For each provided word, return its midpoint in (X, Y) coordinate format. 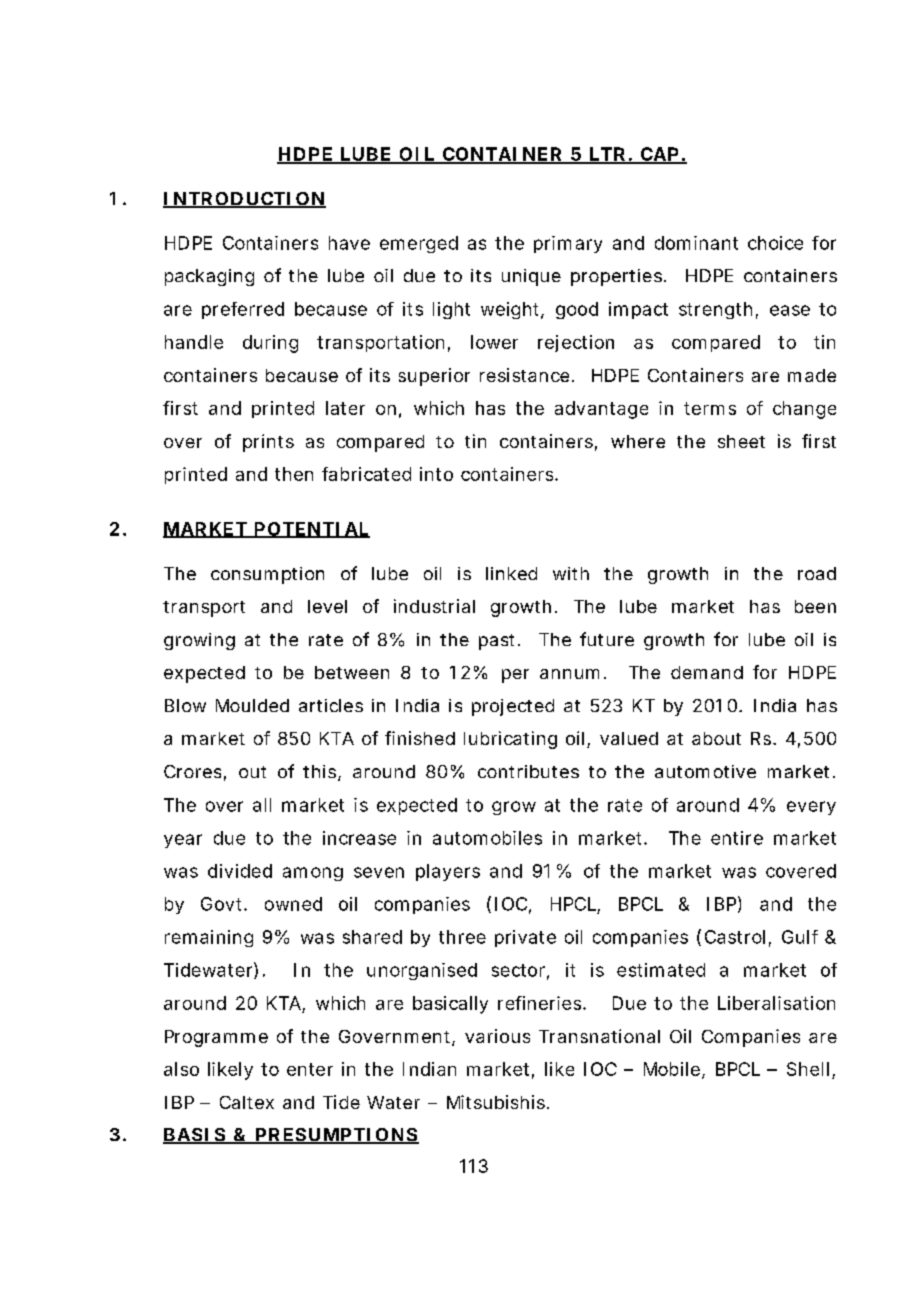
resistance (524, 375)
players (448, 872)
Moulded (252, 705)
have (349, 243)
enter (310, 1069)
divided (240, 871)
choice (775, 243)
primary (568, 244)
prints (268, 443)
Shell (808, 1069)
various (497, 1036)
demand (707, 672)
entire (737, 838)
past (496, 642)
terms (710, 408)
